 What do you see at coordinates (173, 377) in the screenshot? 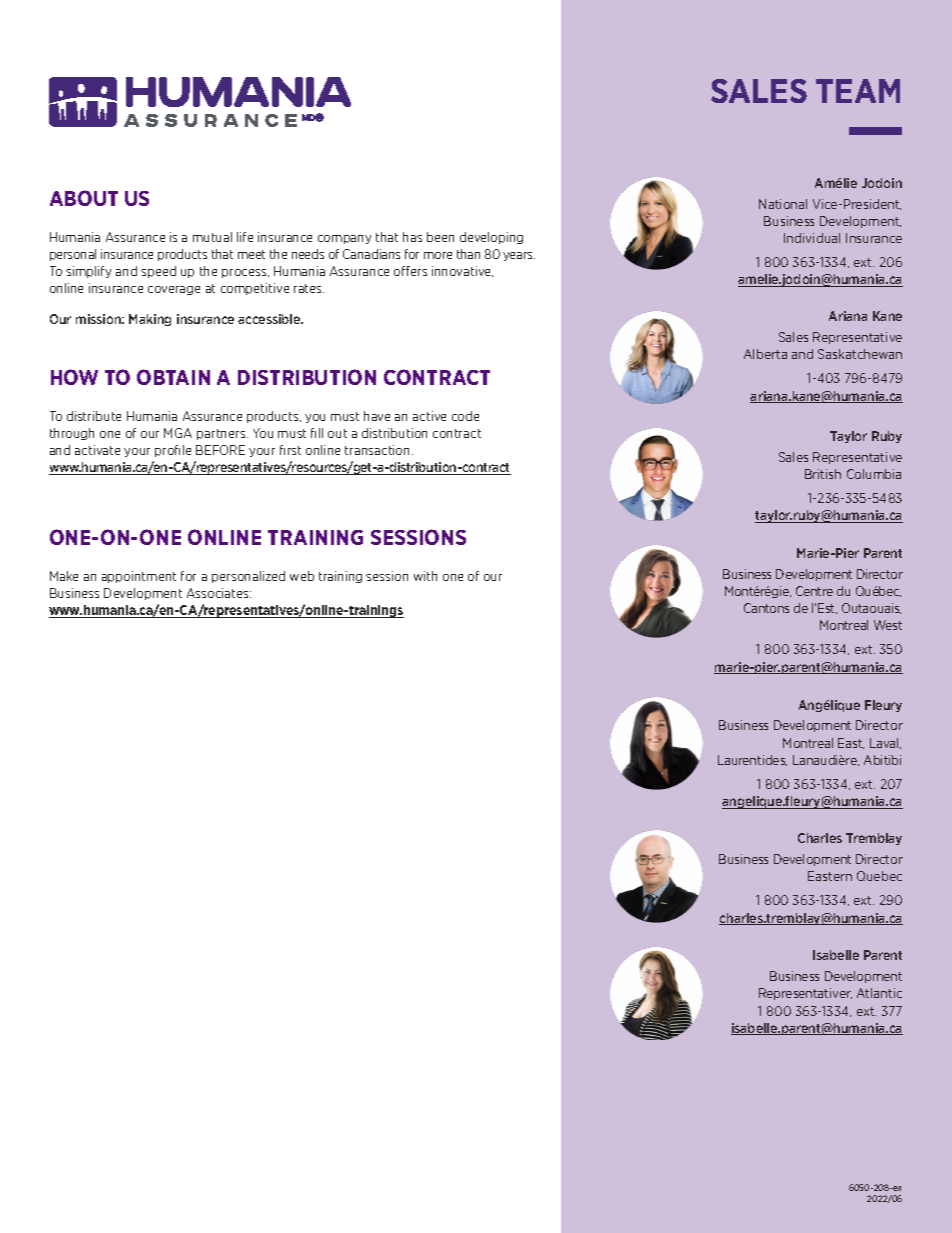
I see `OBTAIN` at bounding box center [173, 377].
